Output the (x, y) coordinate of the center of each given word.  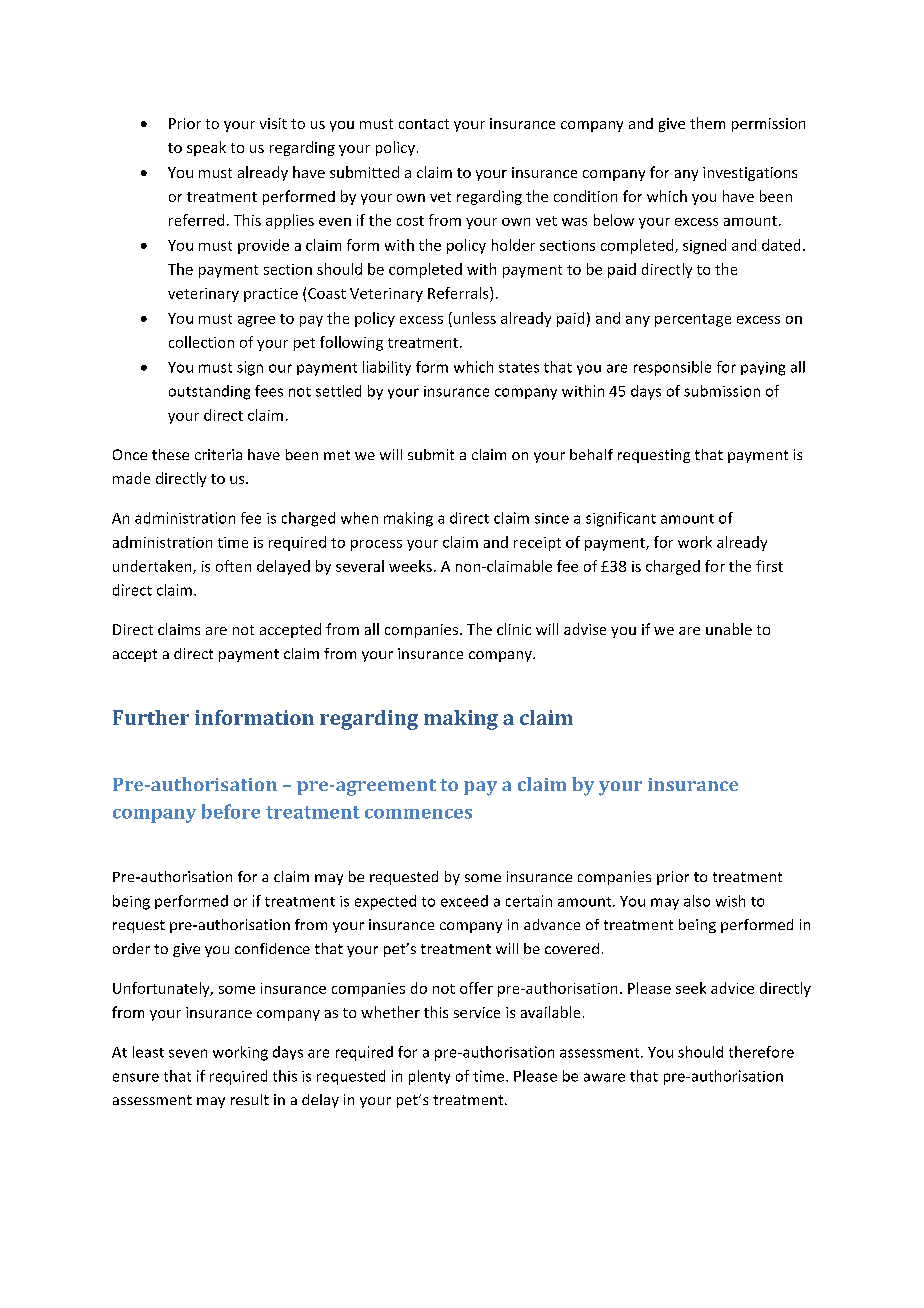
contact (424, 124)
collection (201, 342)
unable (729, 629)
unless (473, 318)
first (769, 566)
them (707, 123)
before (231, 811)
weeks (410, 566)
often (233, 566)
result (250, 1099)
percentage (693, 320)
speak (206, 148)
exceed (464, 901)
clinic (514, 629)
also (697, 901)
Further (151, 717)
